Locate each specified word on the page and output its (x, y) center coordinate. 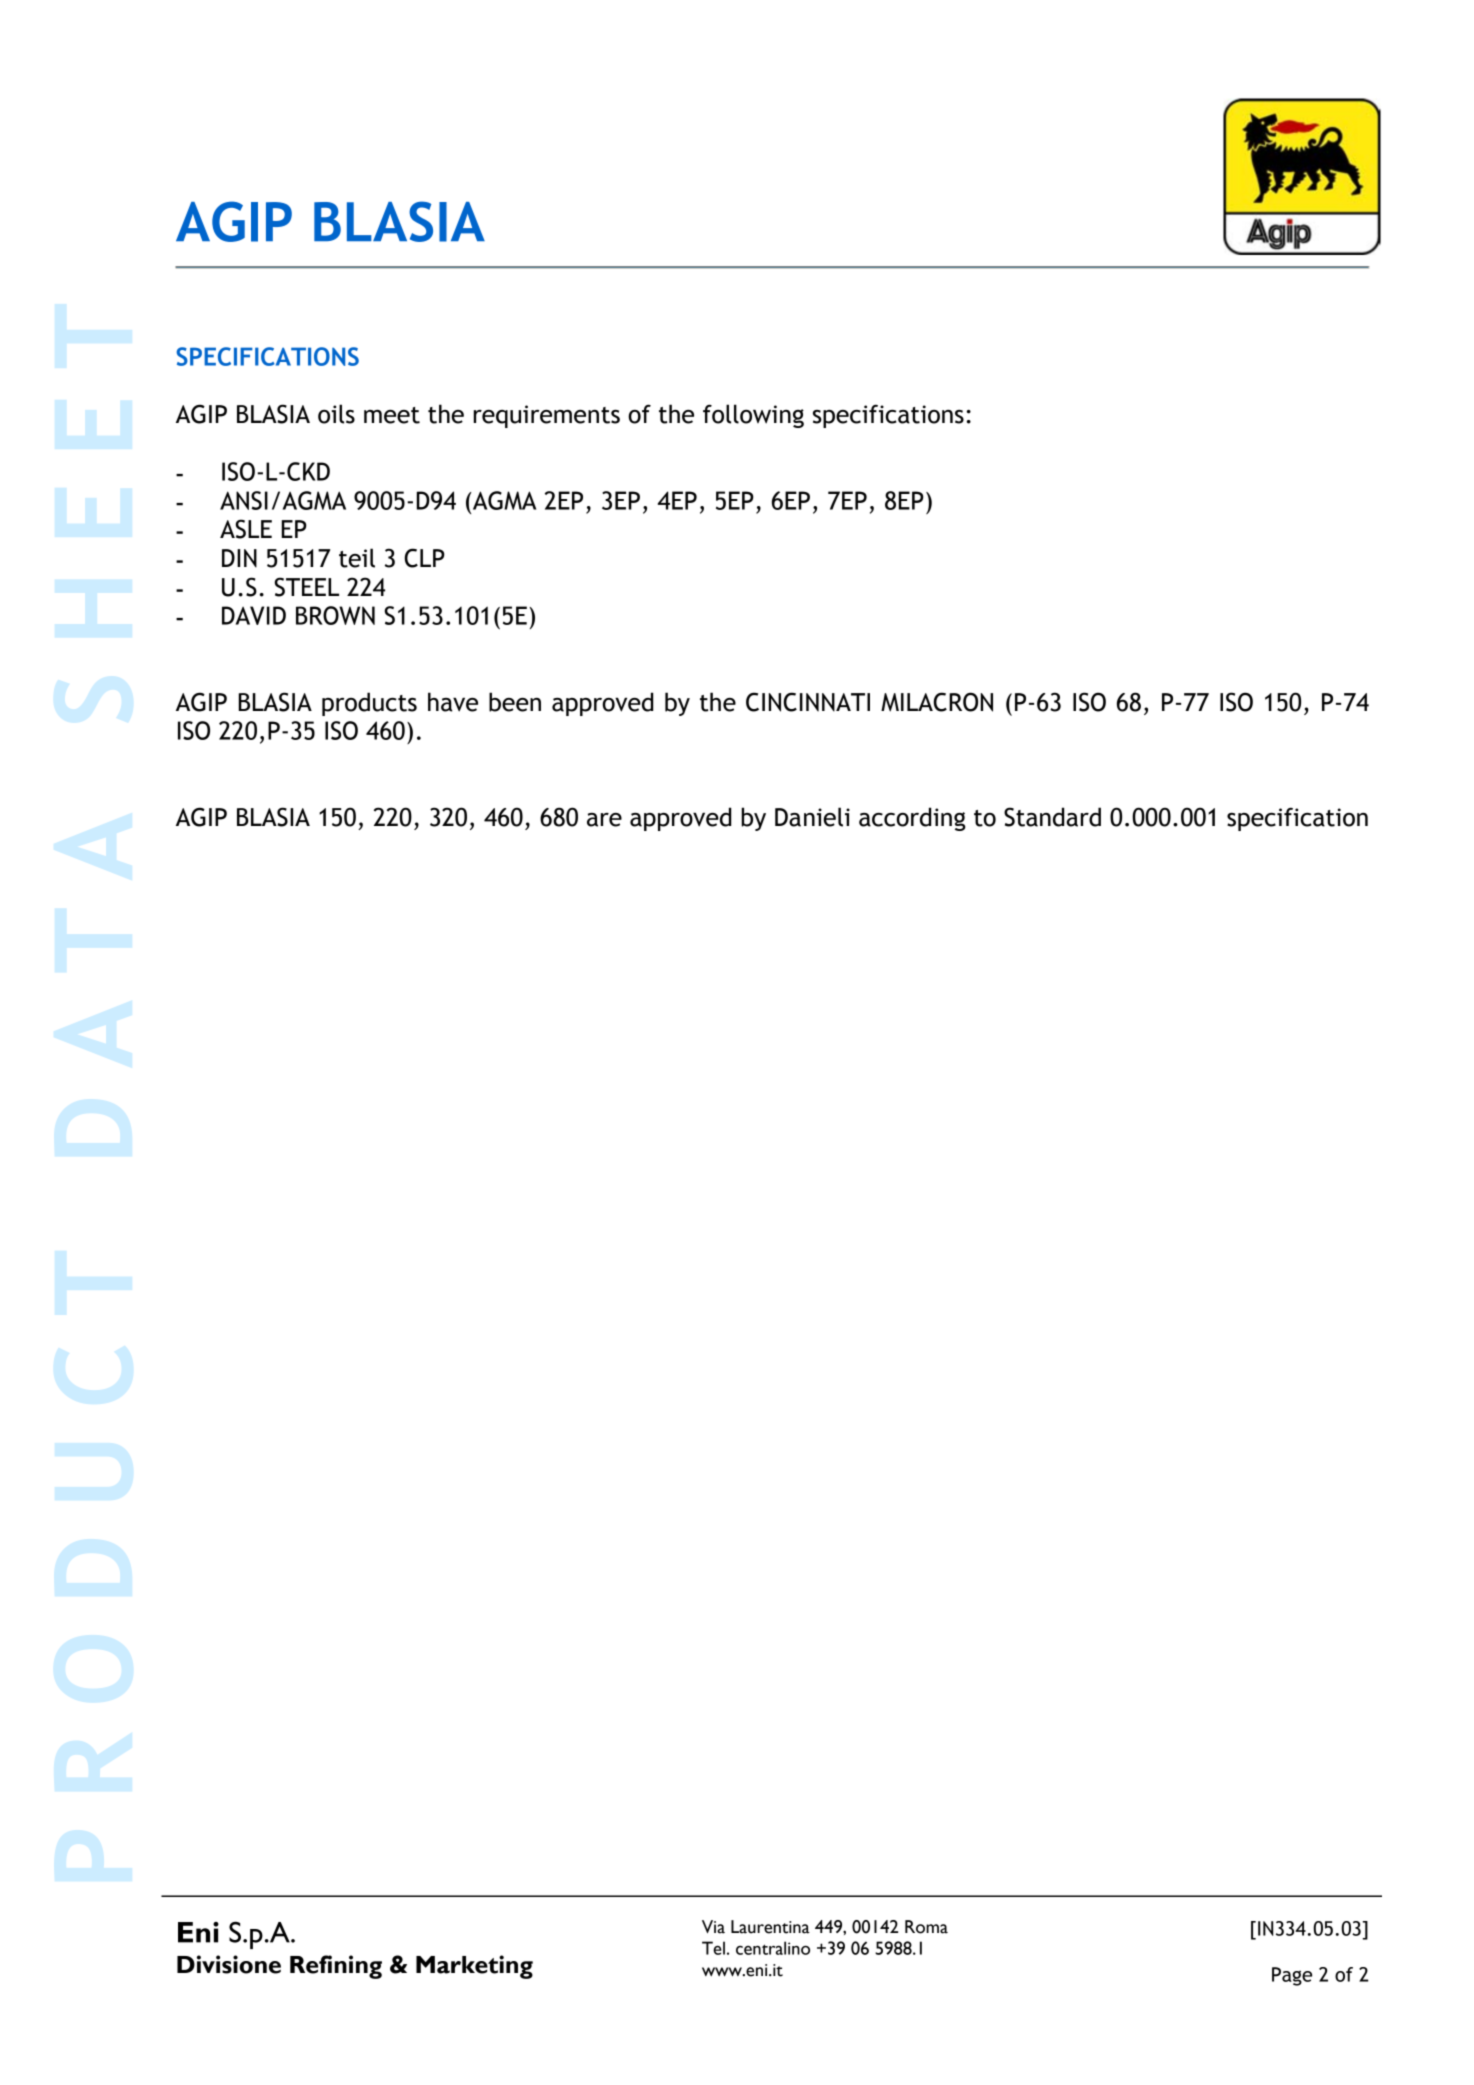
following (753, 416)
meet (392, 415)
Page (1292, 1976)
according (912, 819)
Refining (336, 1967)
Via (713, 1927)
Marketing (474, 1967)
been (515, 702)
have (453, 702)
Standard (1052, 817)
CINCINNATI (808, 702)
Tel (713, 1948)
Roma (926, 1927)
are (604, 820)
